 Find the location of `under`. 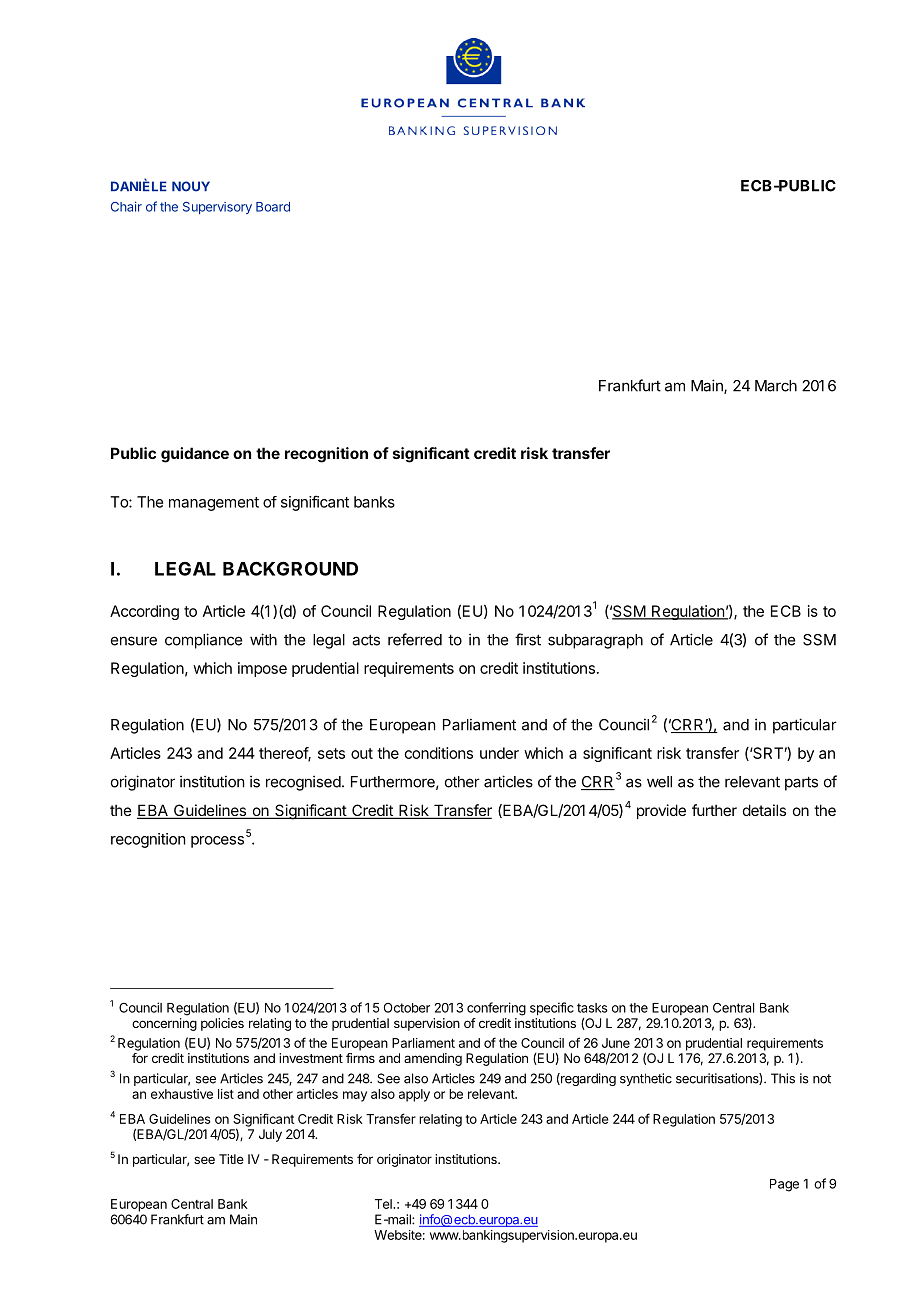

under is located at coordinates (499, 753).
